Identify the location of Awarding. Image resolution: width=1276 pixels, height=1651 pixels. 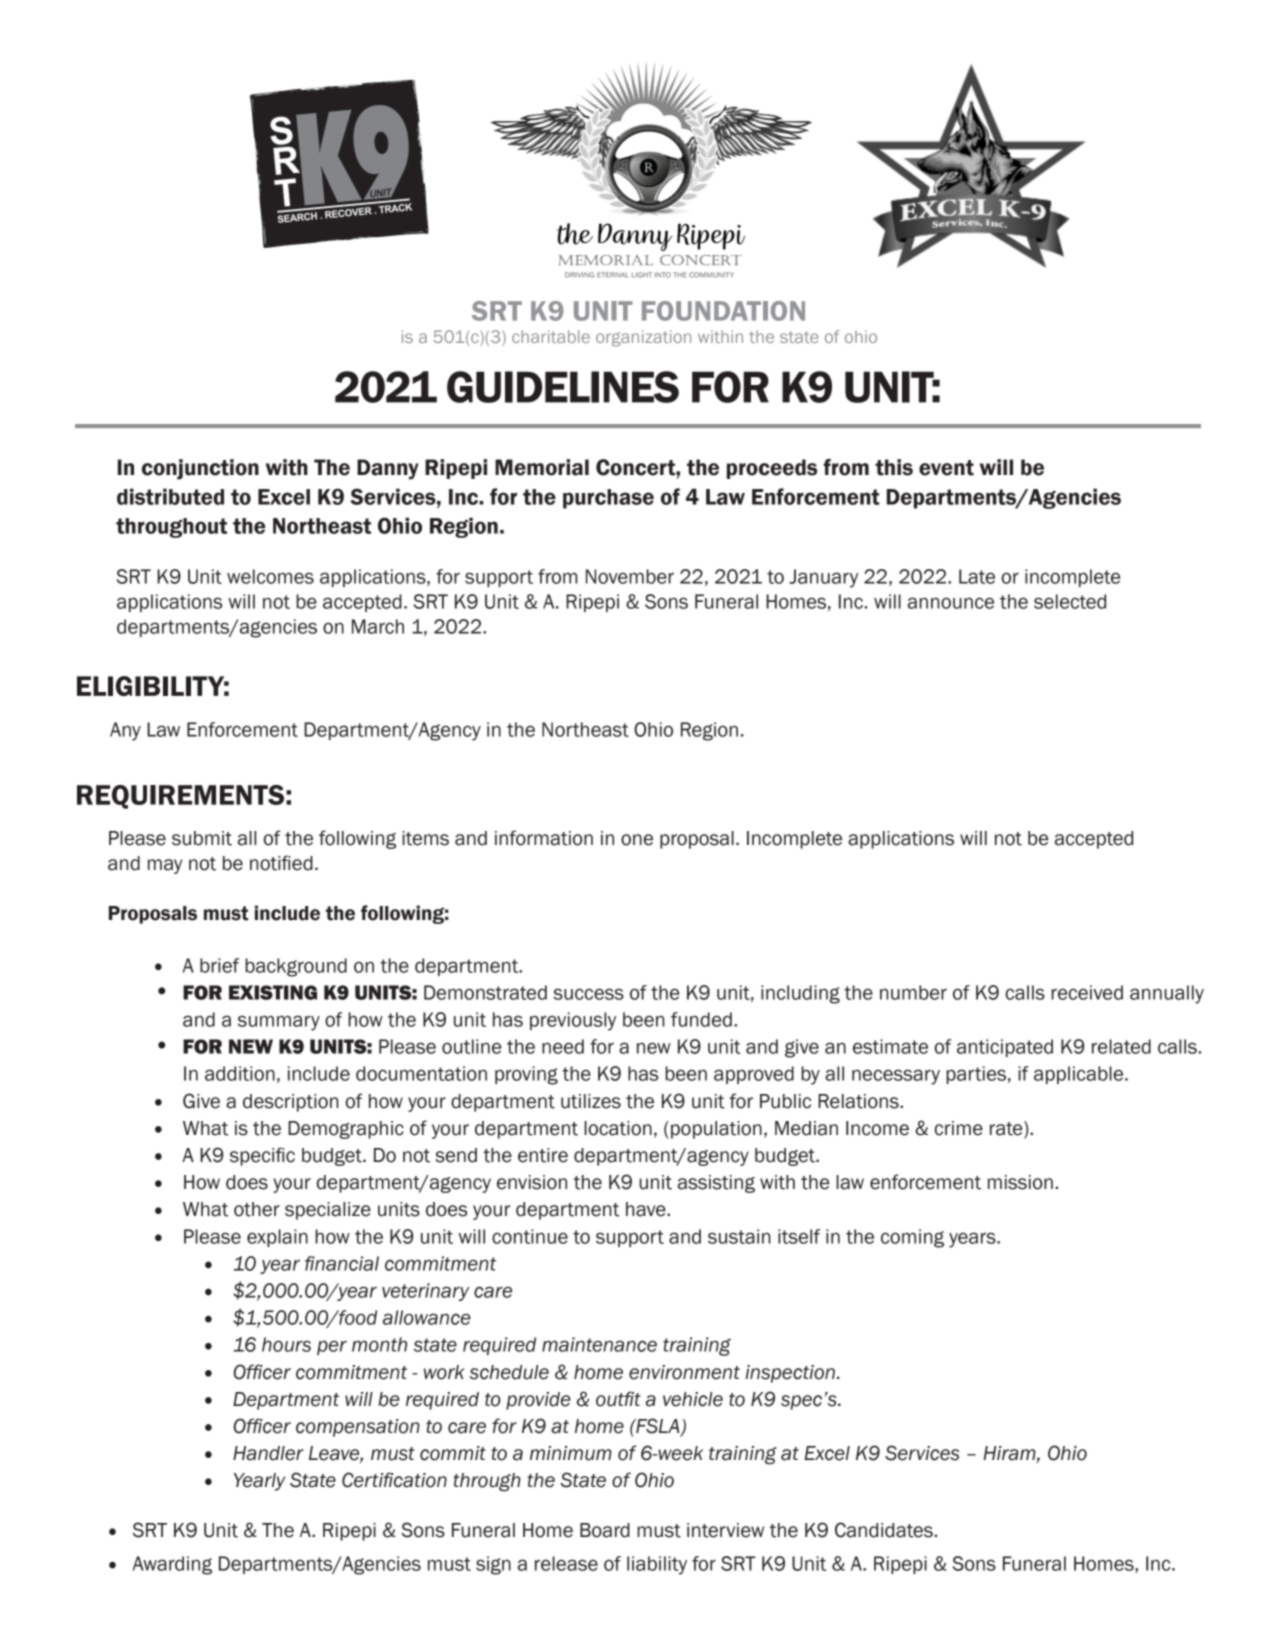
(172, 1565).
